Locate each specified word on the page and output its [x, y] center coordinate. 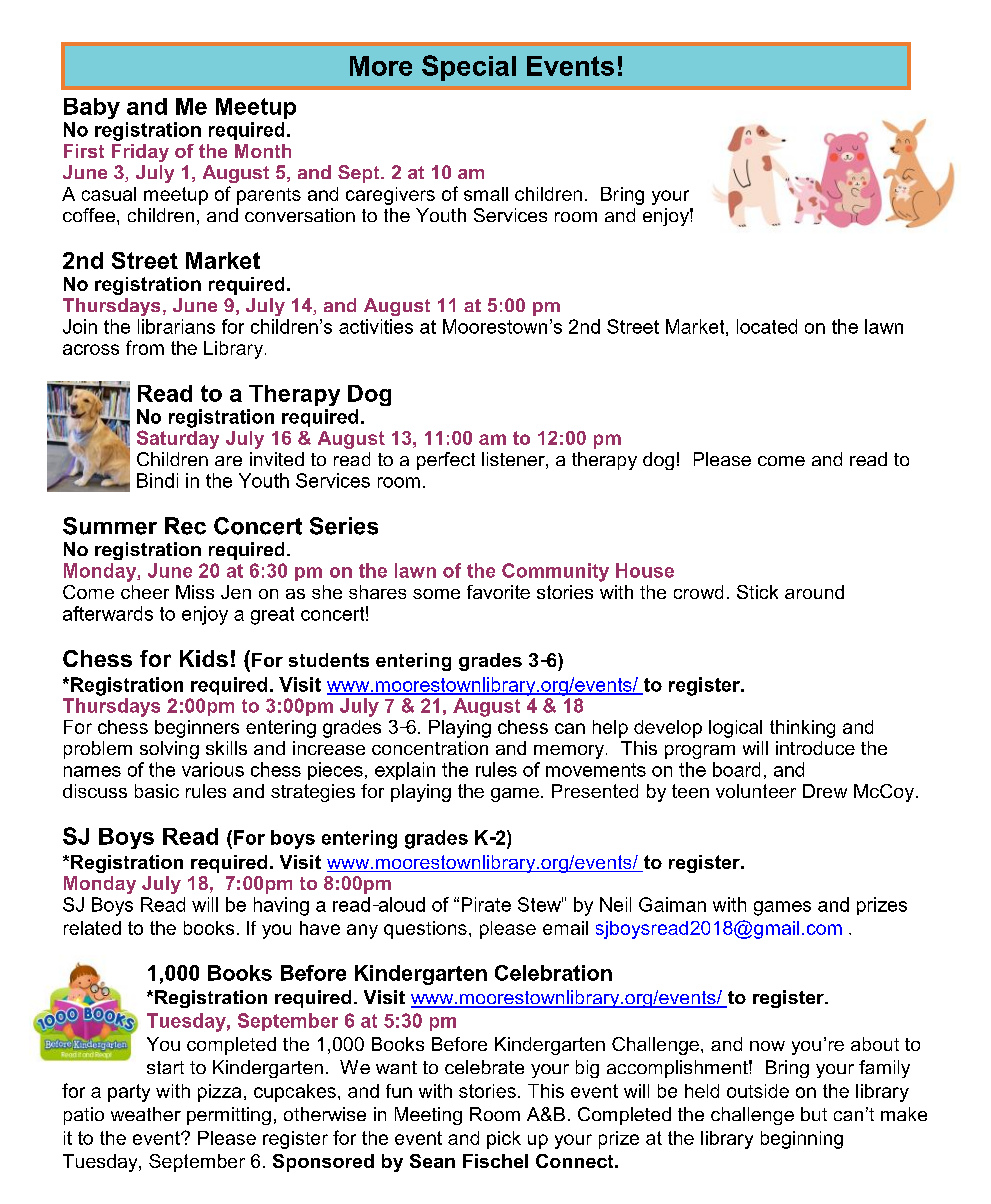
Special [469, 68]
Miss [195, 592]
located [767, 326]
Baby [92, 108]
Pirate [486, 904]
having [281, 906]
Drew [825, 791]
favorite [498, 592]
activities [376, 326]
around [814, 592]
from [145, 347]
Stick [757, 592]
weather [146, 1114]
